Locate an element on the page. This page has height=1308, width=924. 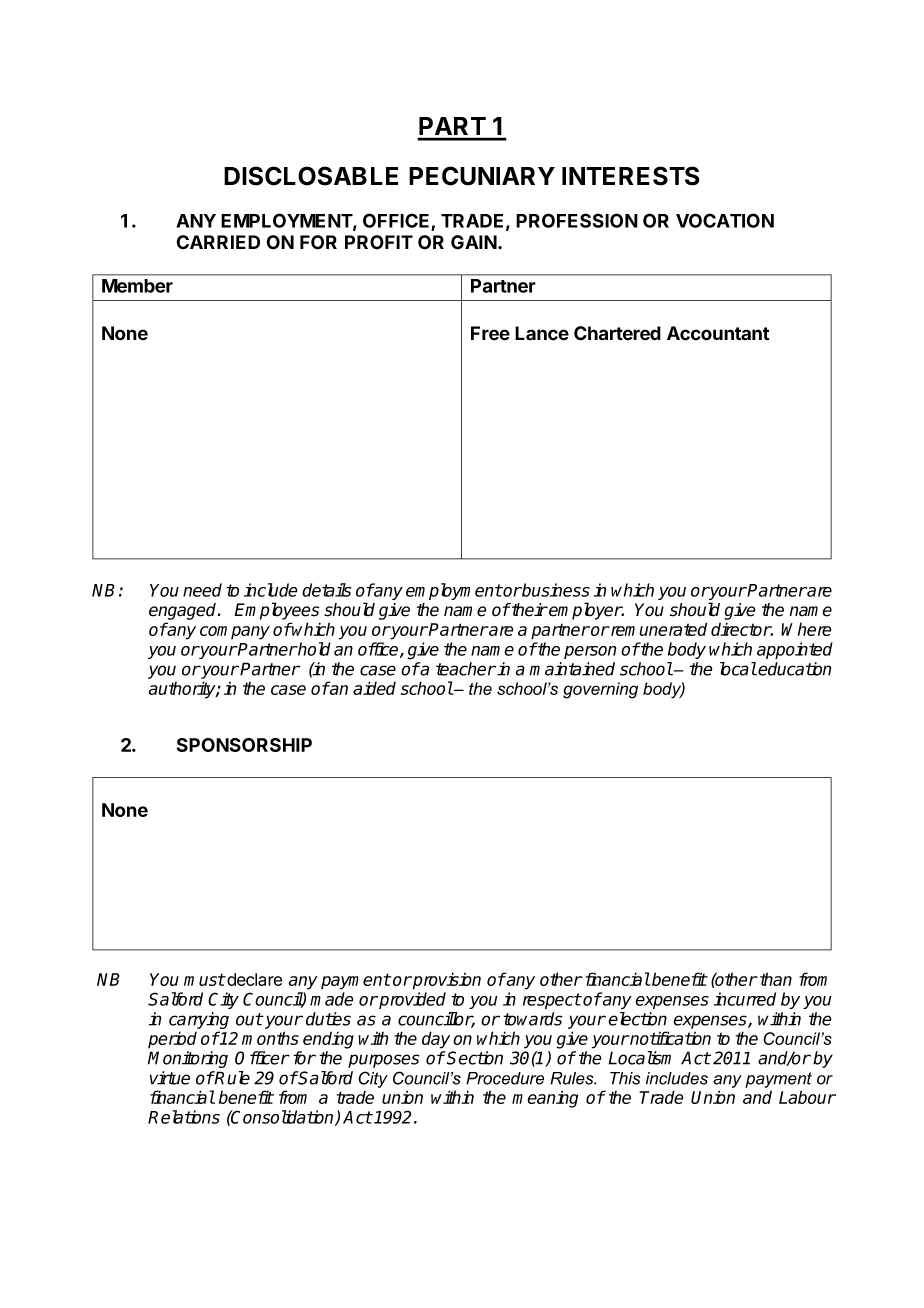
SPONSORSHIP is located at coordinates (244, 745).
